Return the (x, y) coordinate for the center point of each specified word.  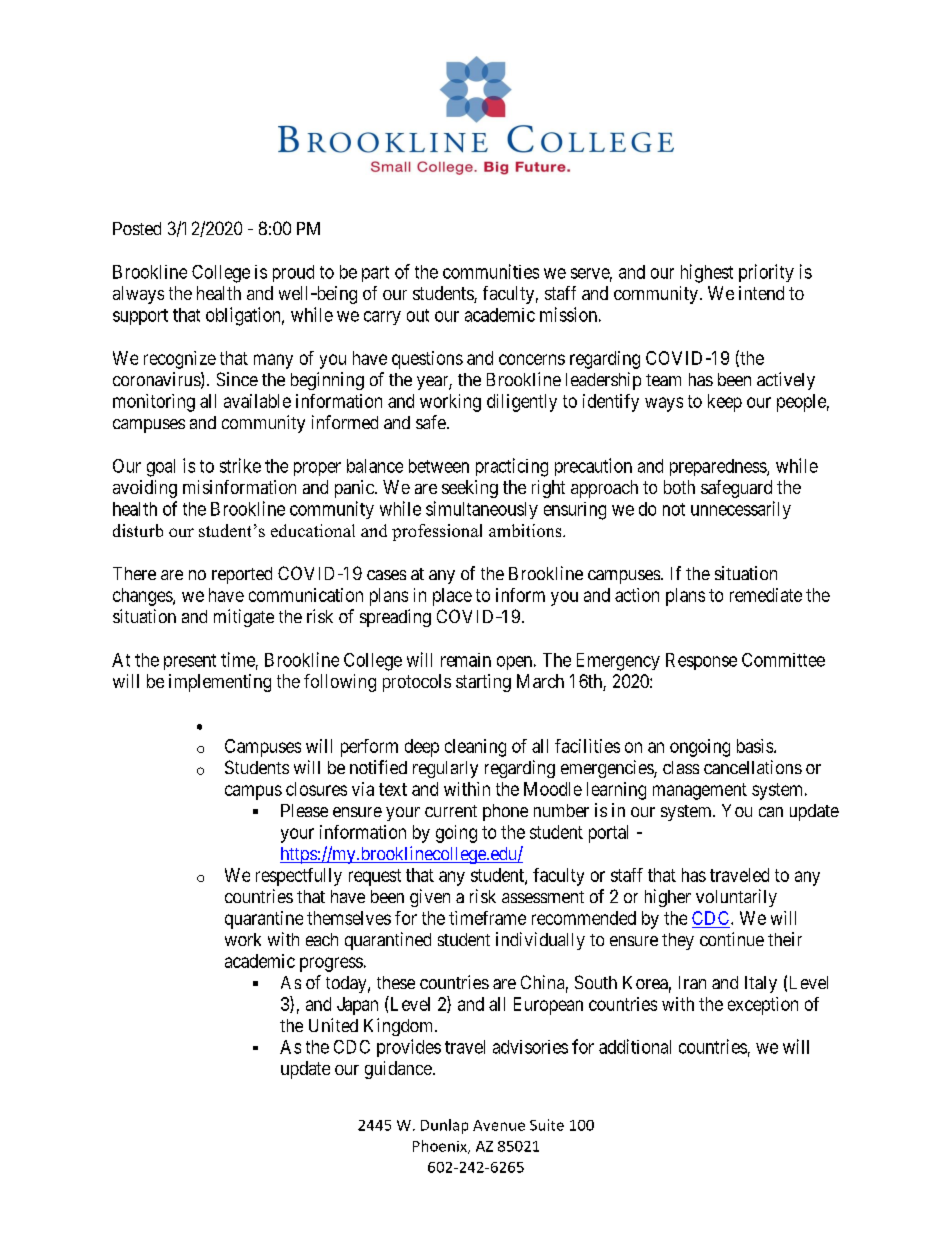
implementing (220, 683)
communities (491, 271)
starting (483, 683)
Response (701, 661)
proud (293, 273)
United (333, 1025)
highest (707, 273)
